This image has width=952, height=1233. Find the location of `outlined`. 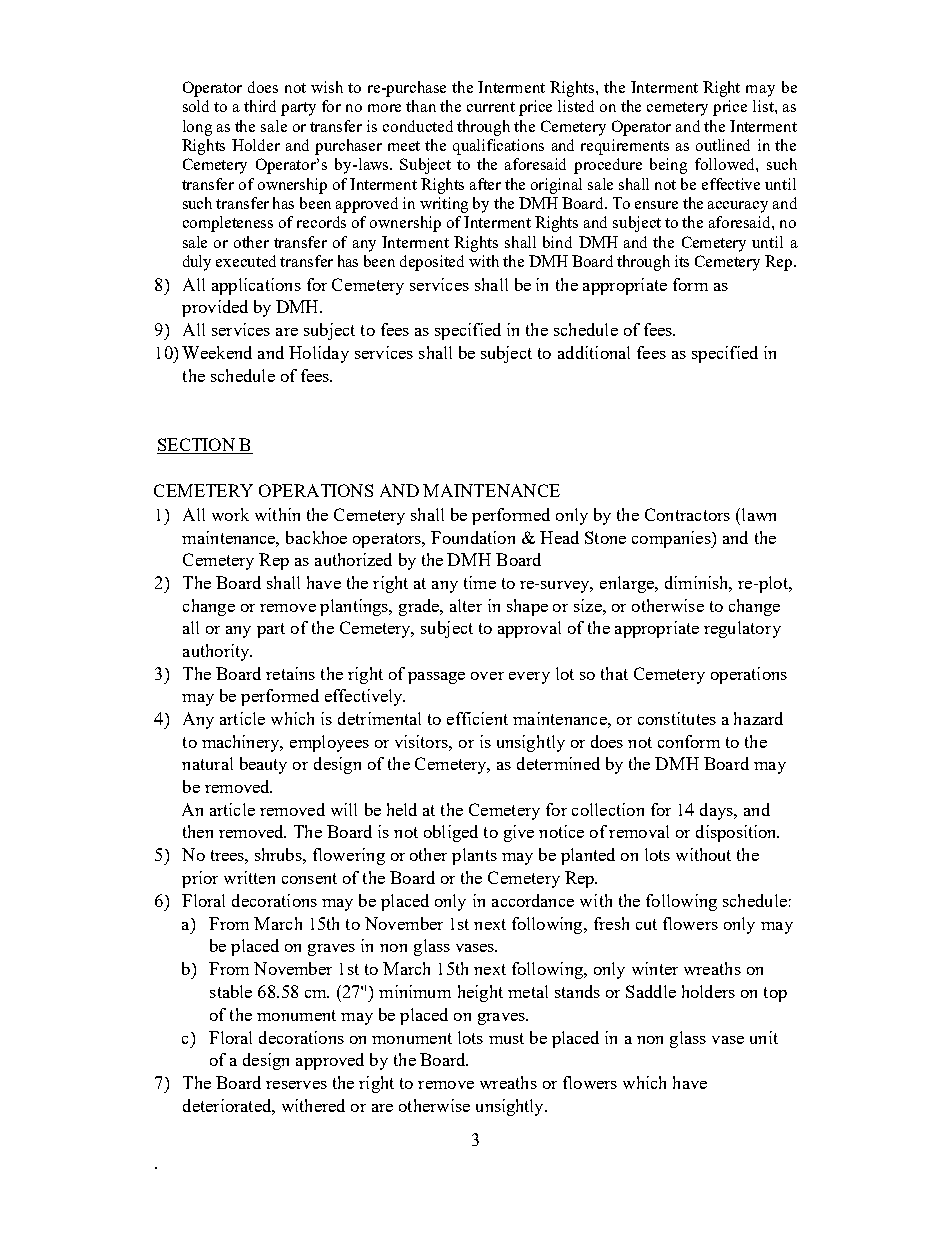

outlined is located at coordinates (723, 145).
